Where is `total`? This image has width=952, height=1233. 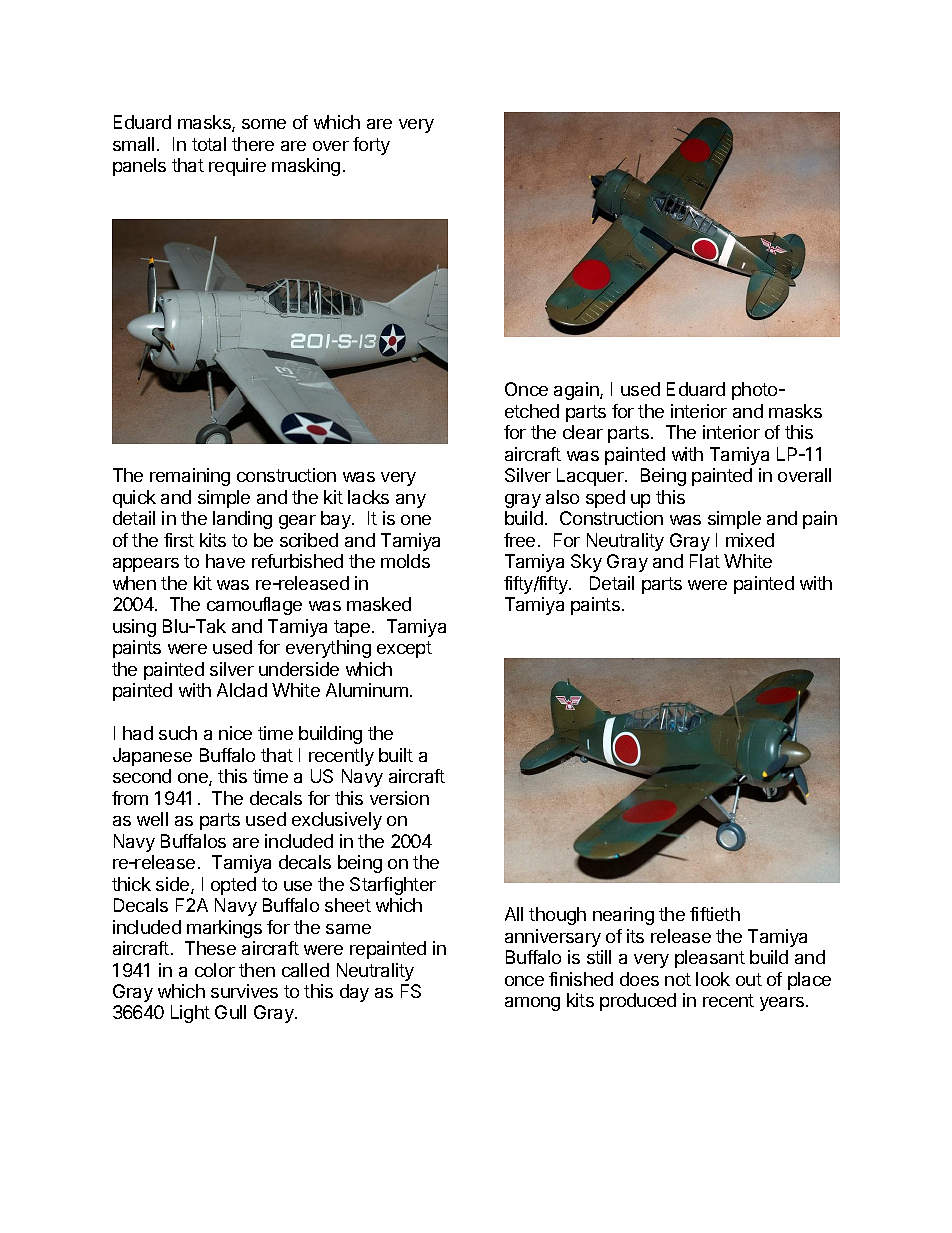
total is located at coordinates (209, 144).
